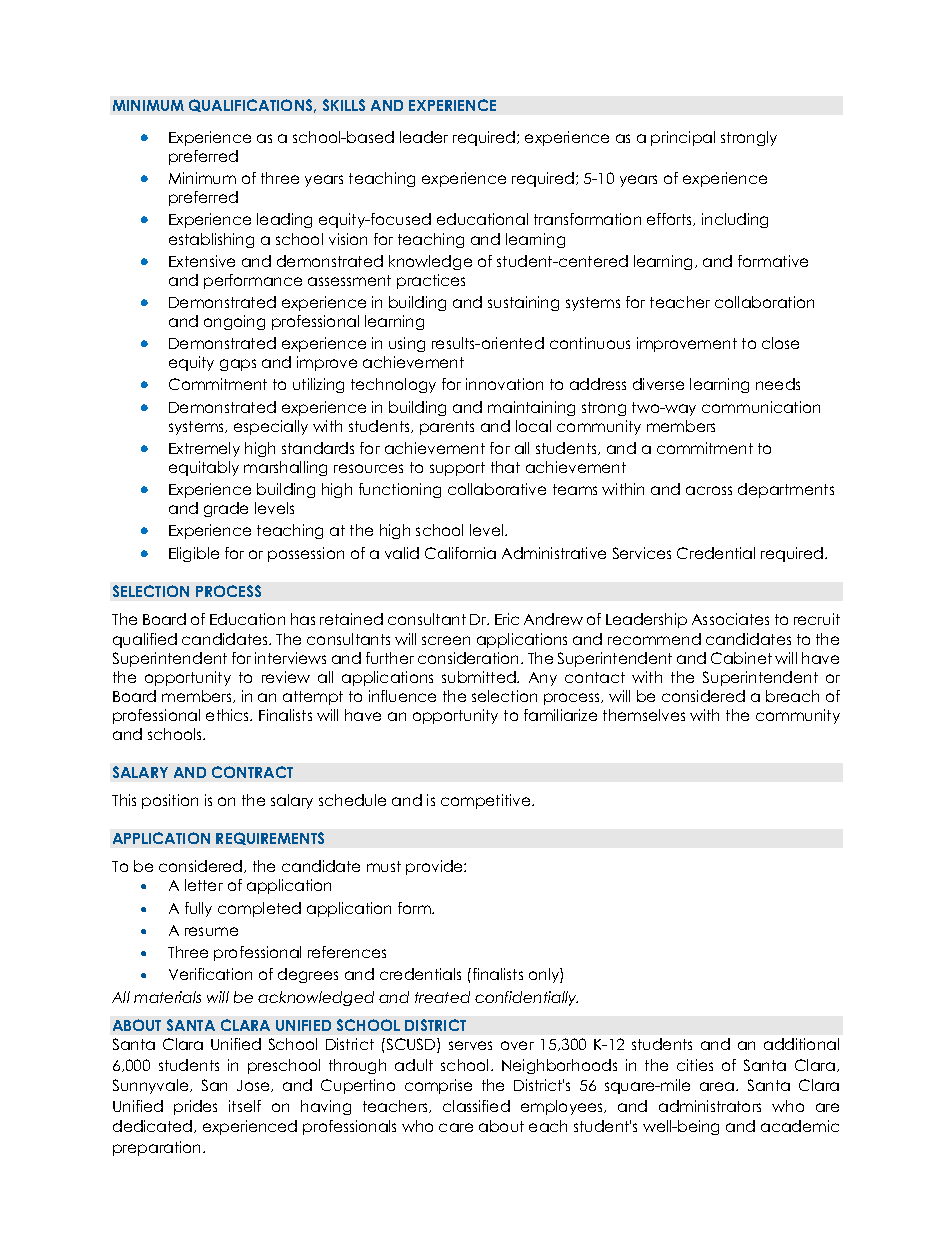 The image size is (952, 1233). I want to click on support, so click(457, 469).
